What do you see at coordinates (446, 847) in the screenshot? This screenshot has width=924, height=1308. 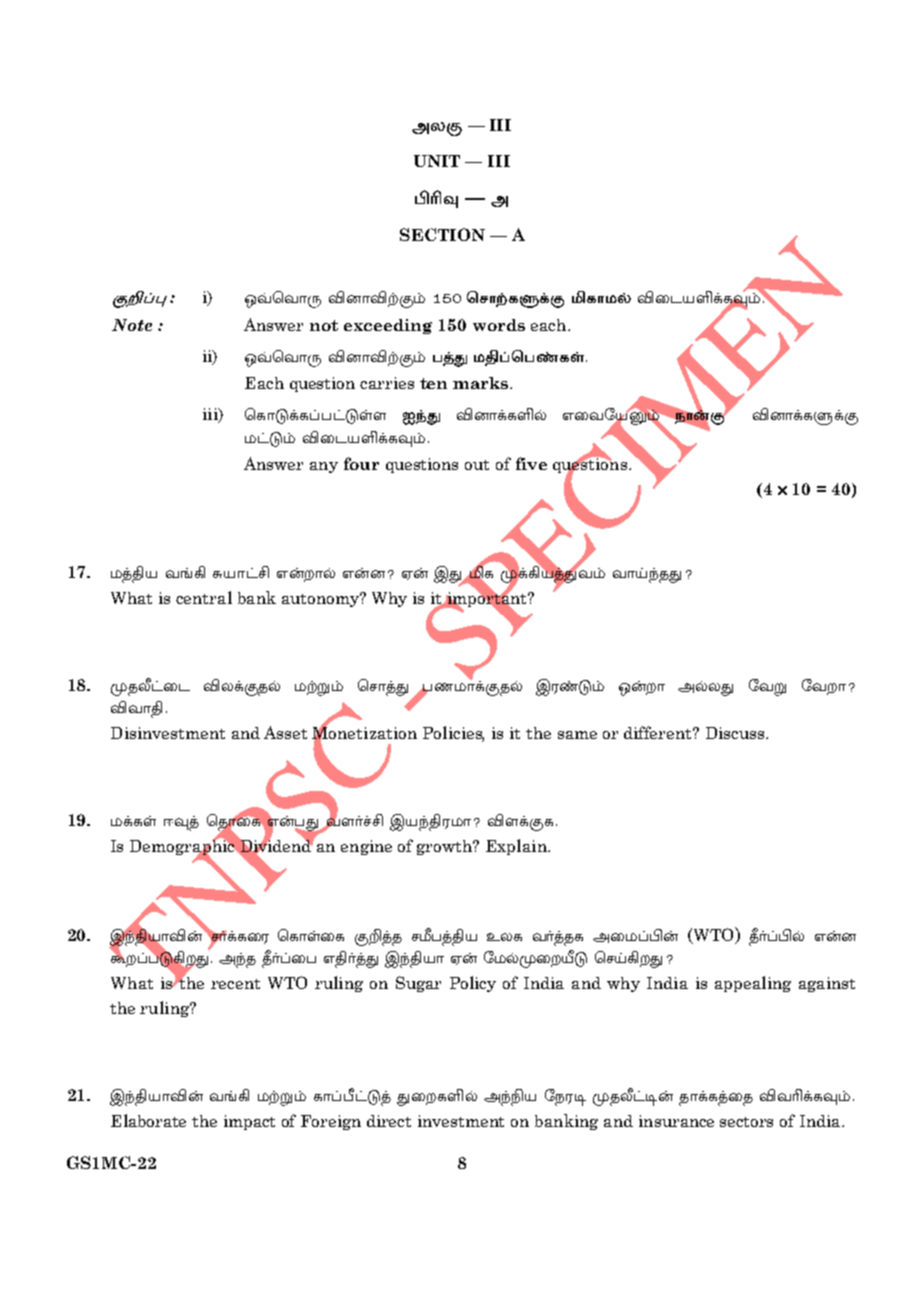 I see `growth` at bounding box center [446, 847].
